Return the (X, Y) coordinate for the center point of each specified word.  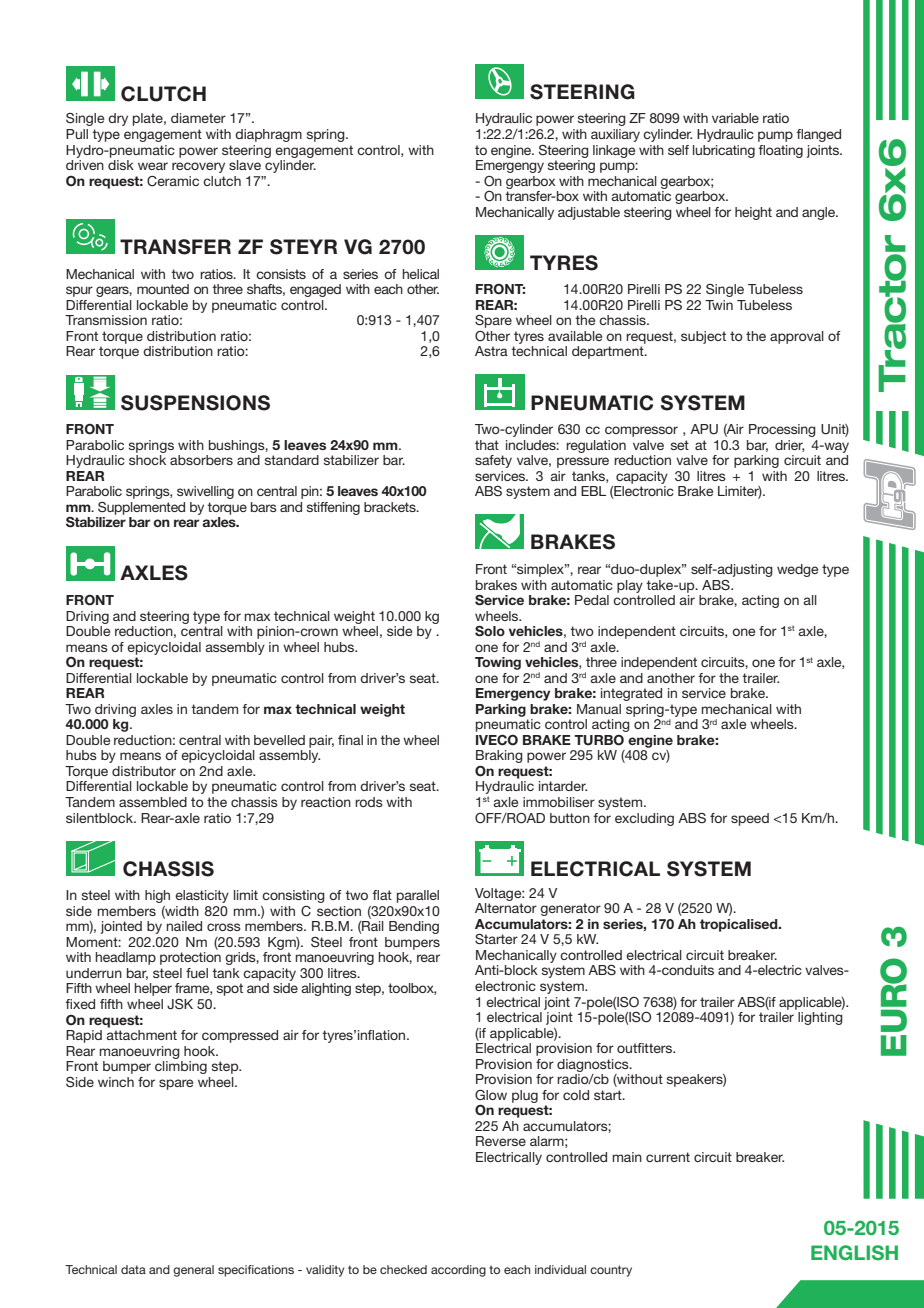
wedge (797, 570)
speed (750, 819)
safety (493, 461)
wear (153, 166)
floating (780, 151)
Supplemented (141, 508)
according (458, 1271)
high (157, 896)
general (193, 1271)
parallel (418, 896)
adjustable (589, 213)
